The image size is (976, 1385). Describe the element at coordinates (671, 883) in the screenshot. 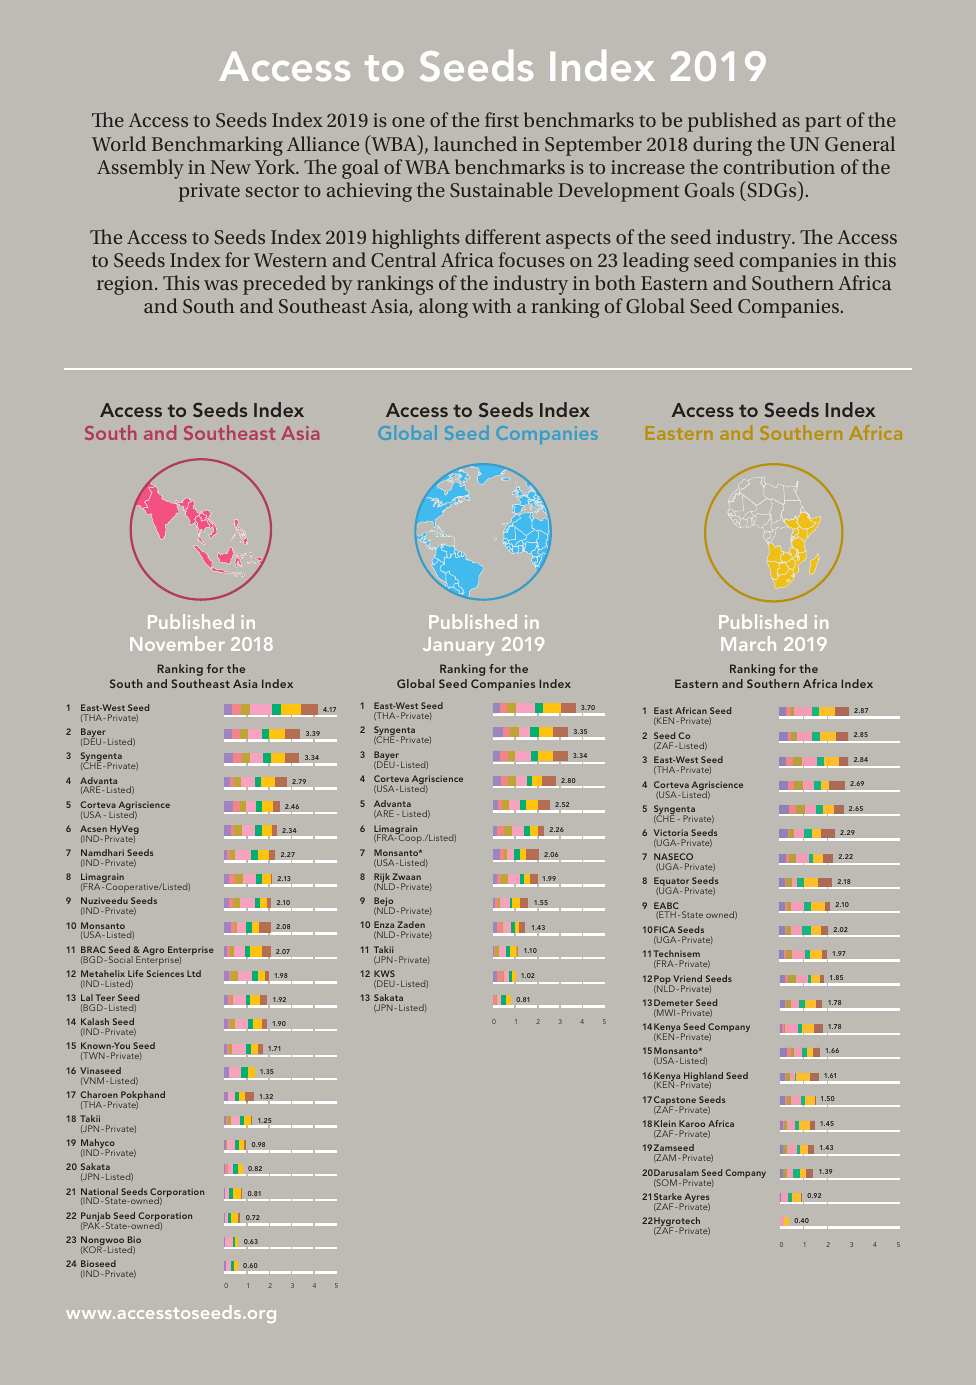

I see `Equator` at that location.
